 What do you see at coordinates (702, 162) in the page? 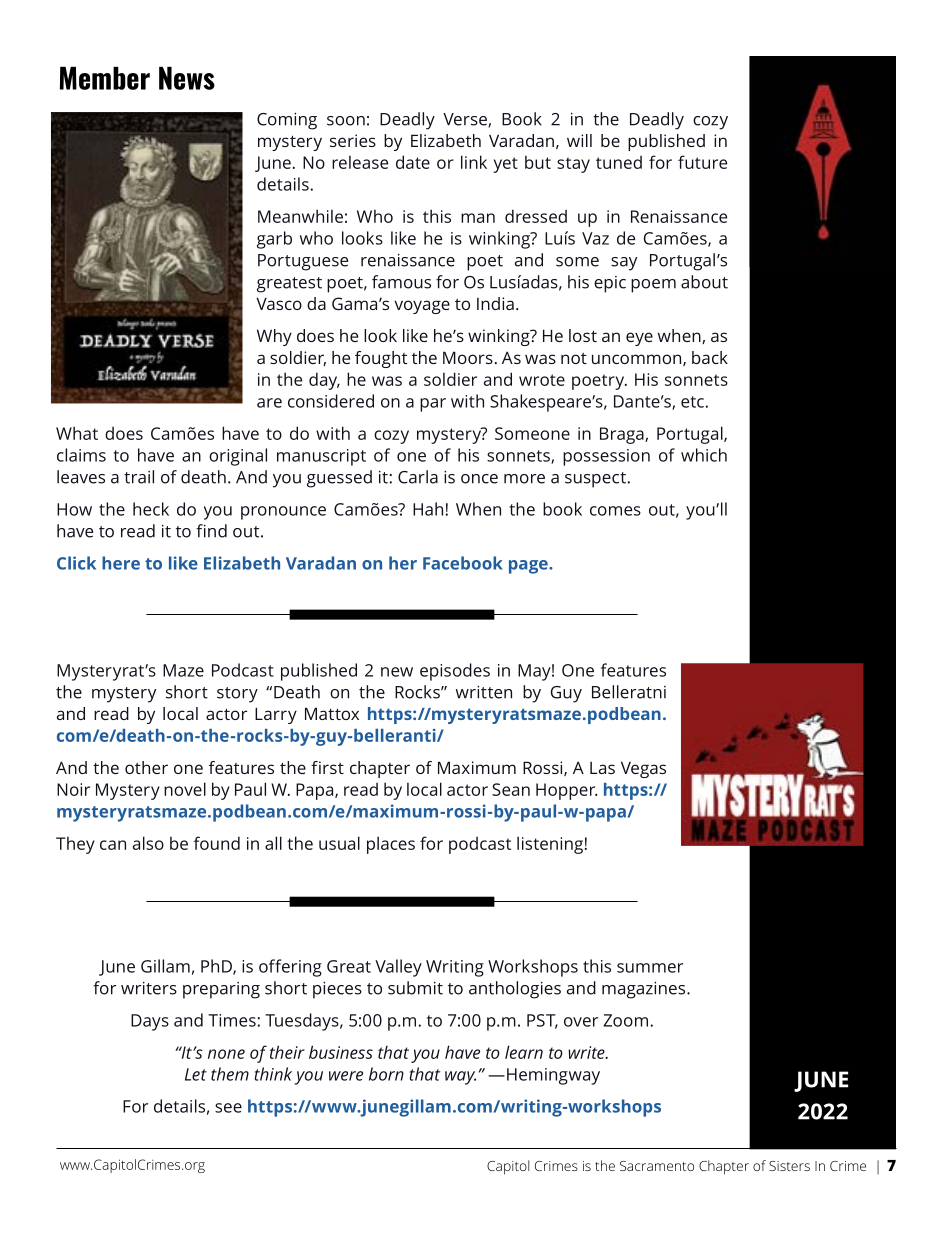
I see `future` at bounding box center [702, 162].
